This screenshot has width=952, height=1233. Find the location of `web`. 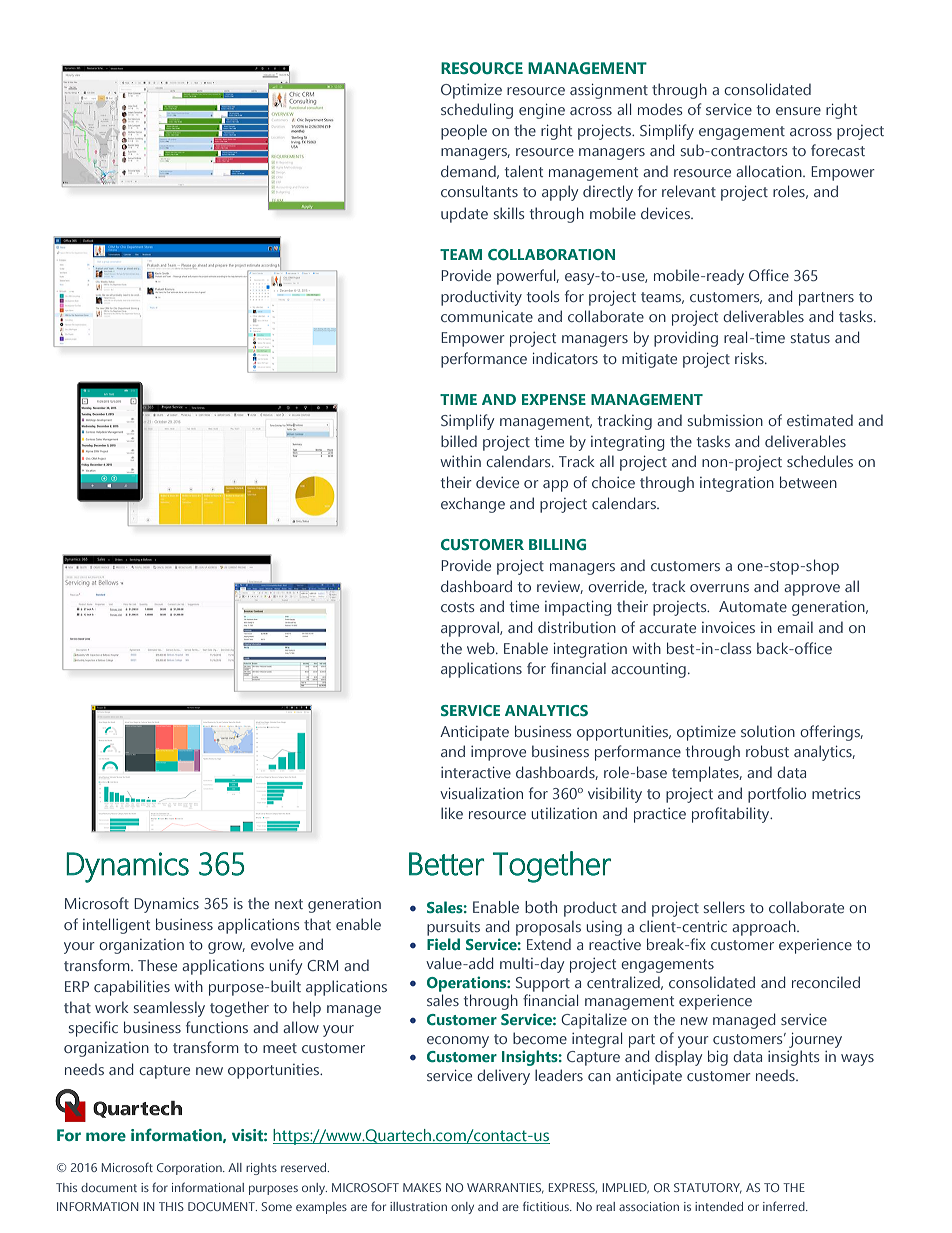

web is located at coordinates (482, 648).
